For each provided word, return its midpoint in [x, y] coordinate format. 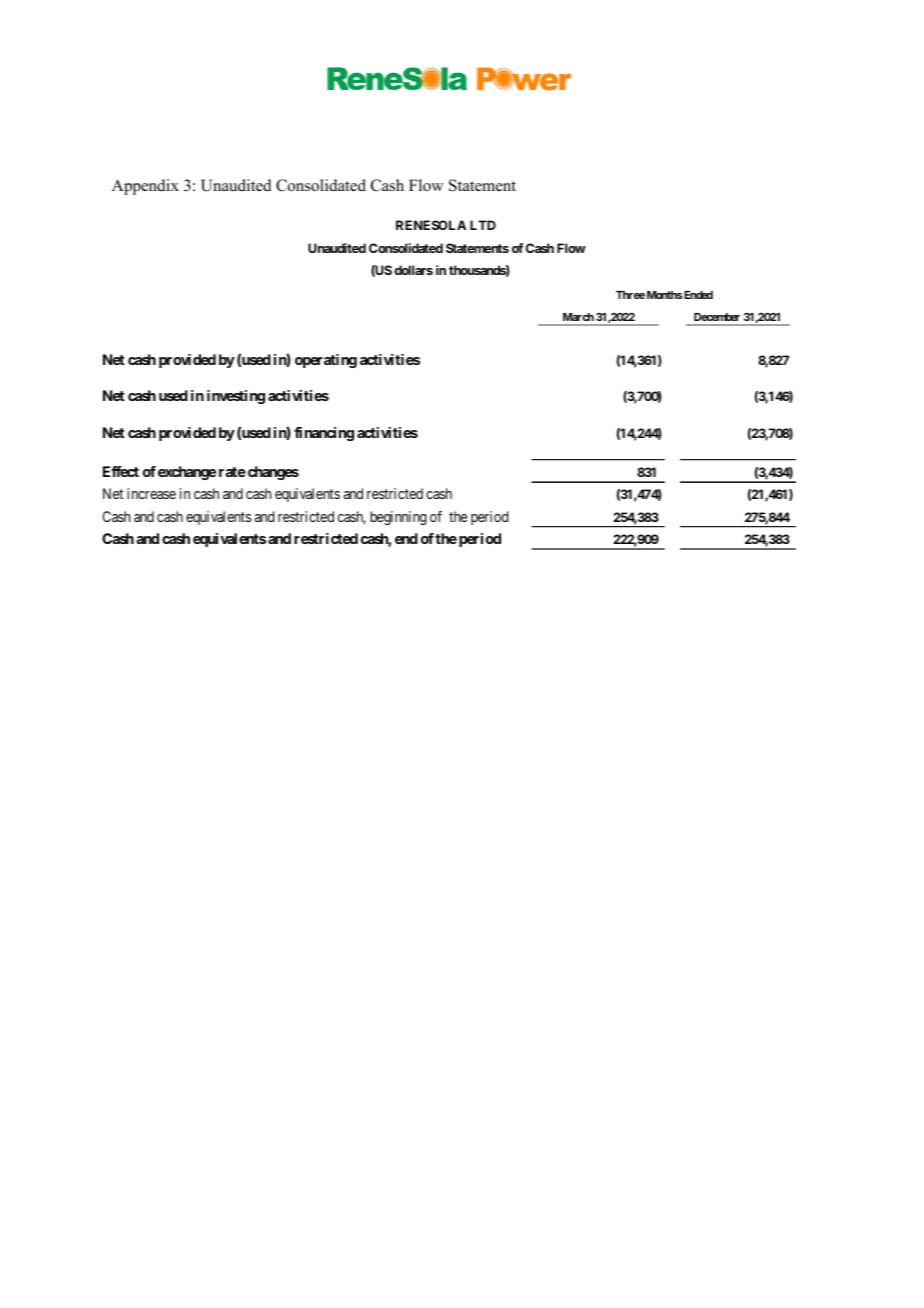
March [577, 319]
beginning [398, 518]
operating [326, 361]
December [717, 319]
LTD [483, 225]
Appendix [145, 187]
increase [151, 493]
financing [324, 434]
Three [630, 295]
